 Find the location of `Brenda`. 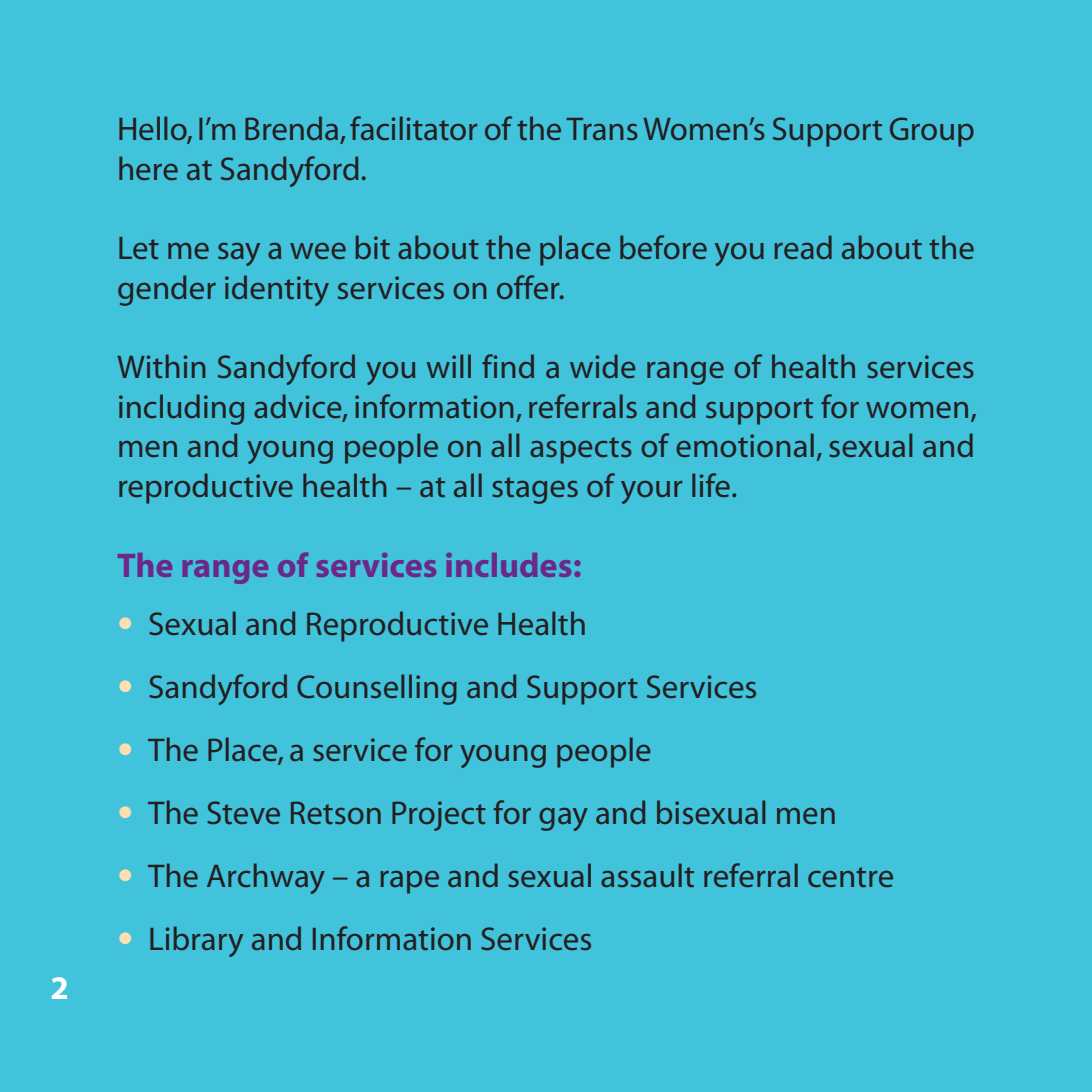

Brenda is located at coordinates (291, 128).
